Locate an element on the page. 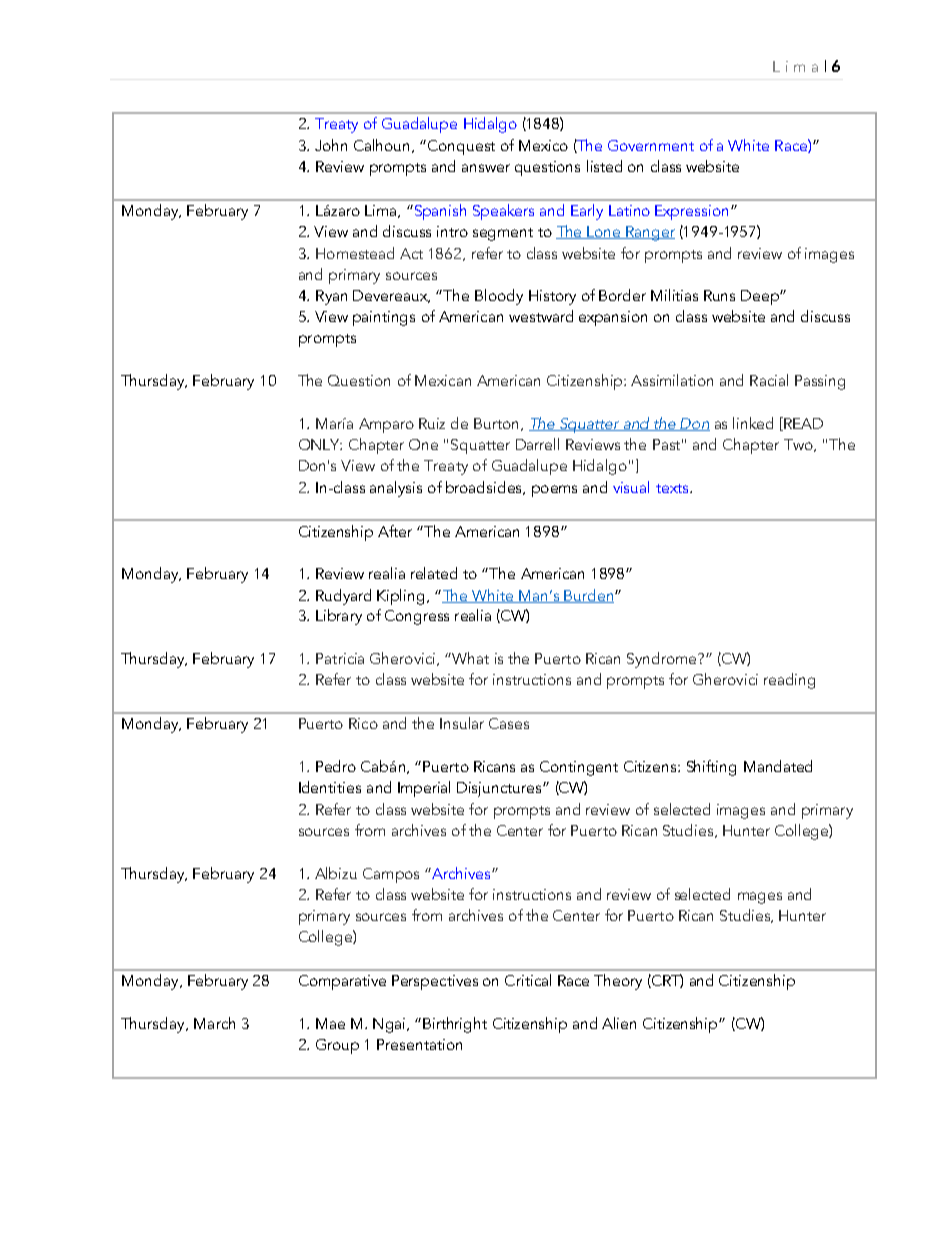 This page has width=952, height=1233. Expression is located at coordinates (691, 212).
